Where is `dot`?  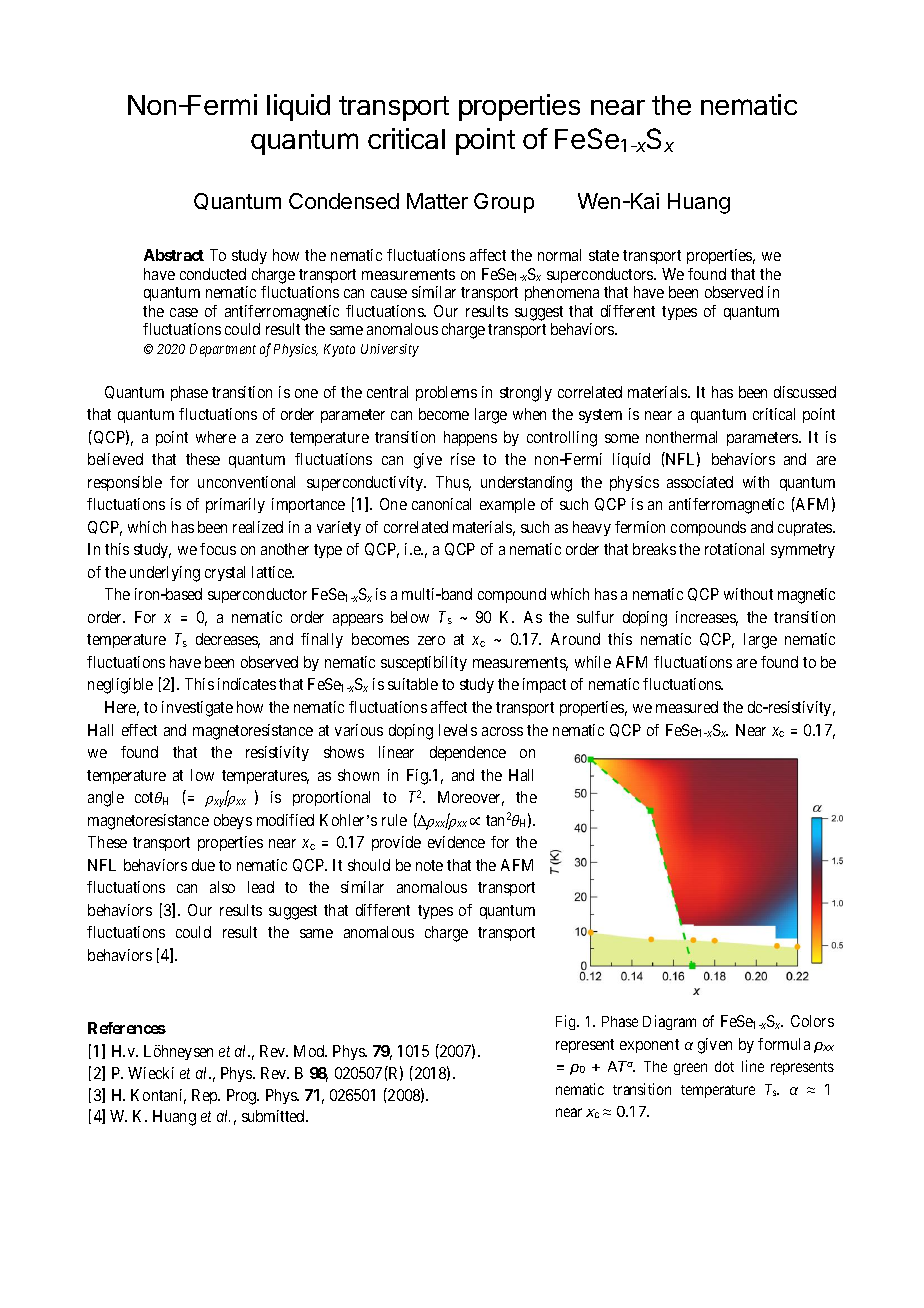 dot is located at coordinates (724, 1066).
